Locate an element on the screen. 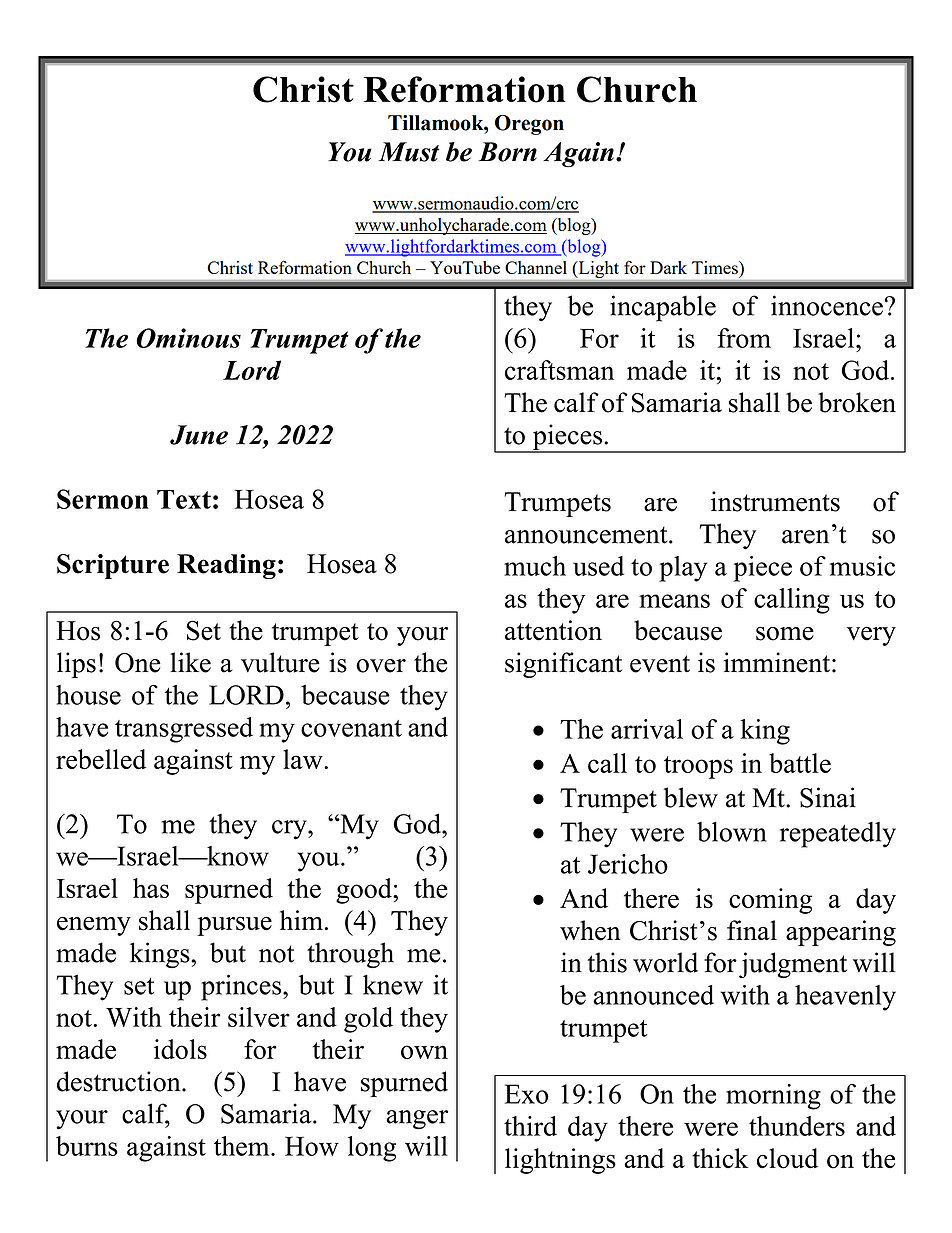 The height and width of the screenshot is (1233, 952). them is located at coordinates (243, 1146).
